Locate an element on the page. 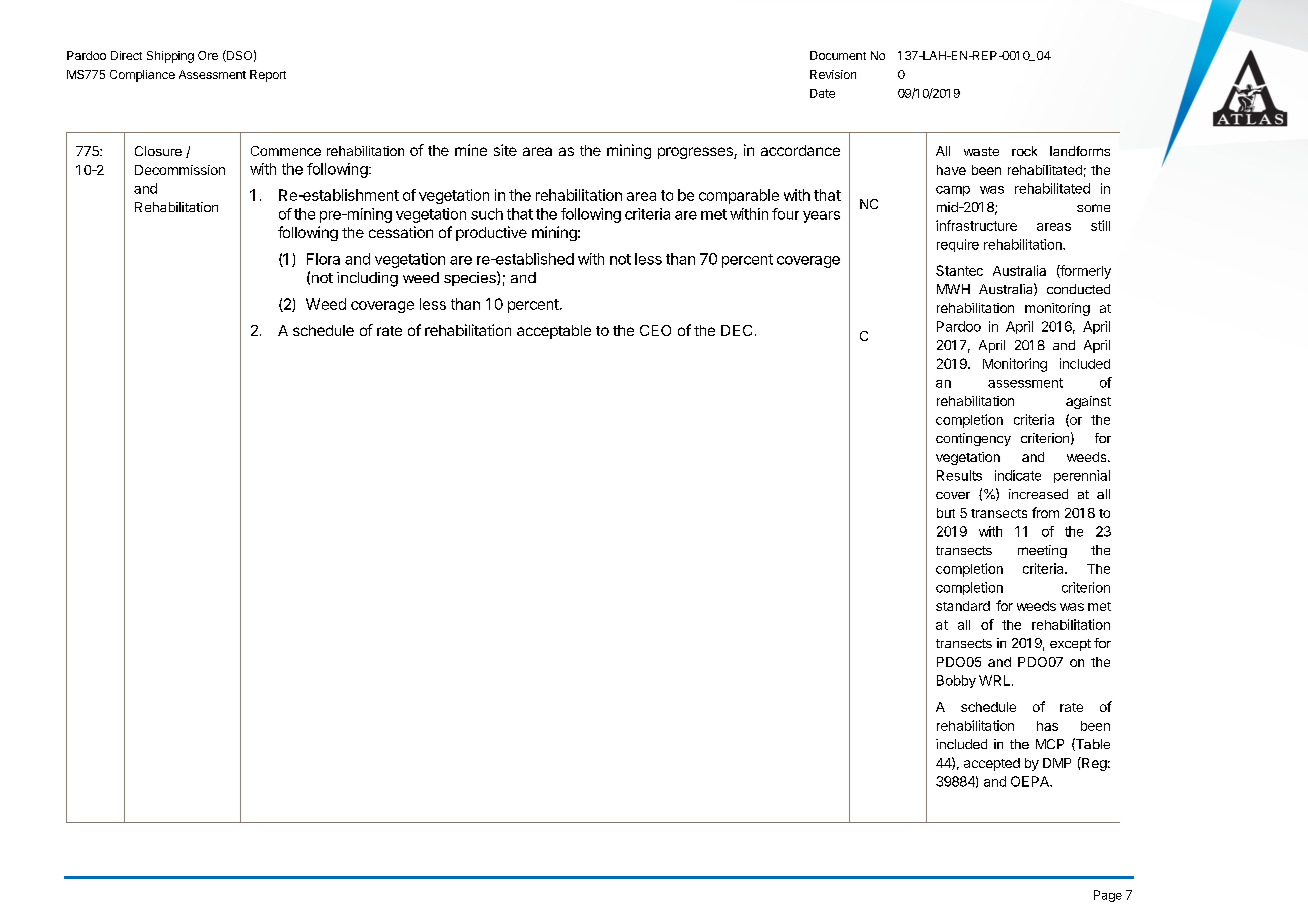 This image has height=924, width=1308. accepted is located at coordinates (992, 764).
